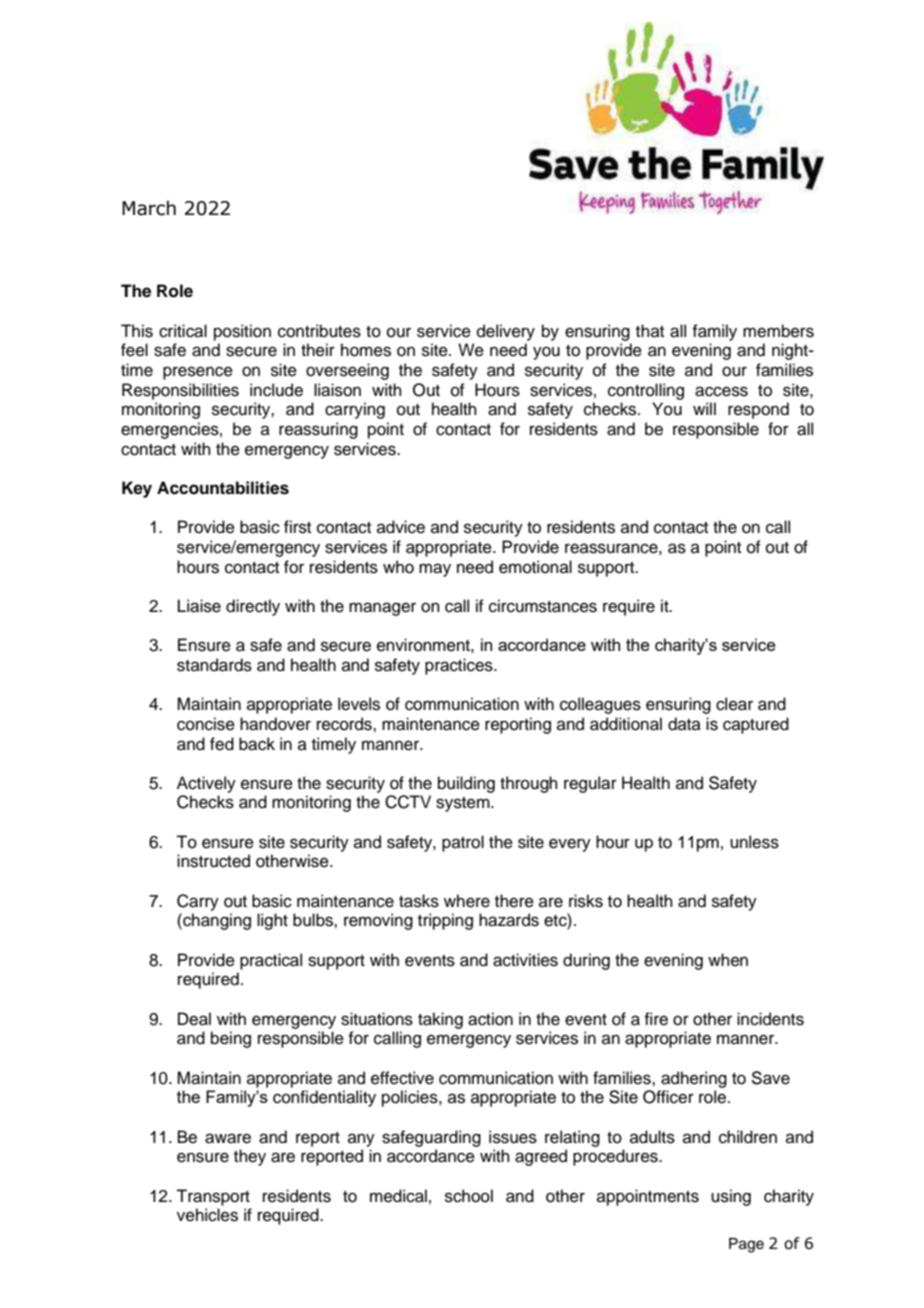 This document has width=924, height=1308. Describe the element at coordinates (207, 1215) in the document. I see `vehicles` at that location.
